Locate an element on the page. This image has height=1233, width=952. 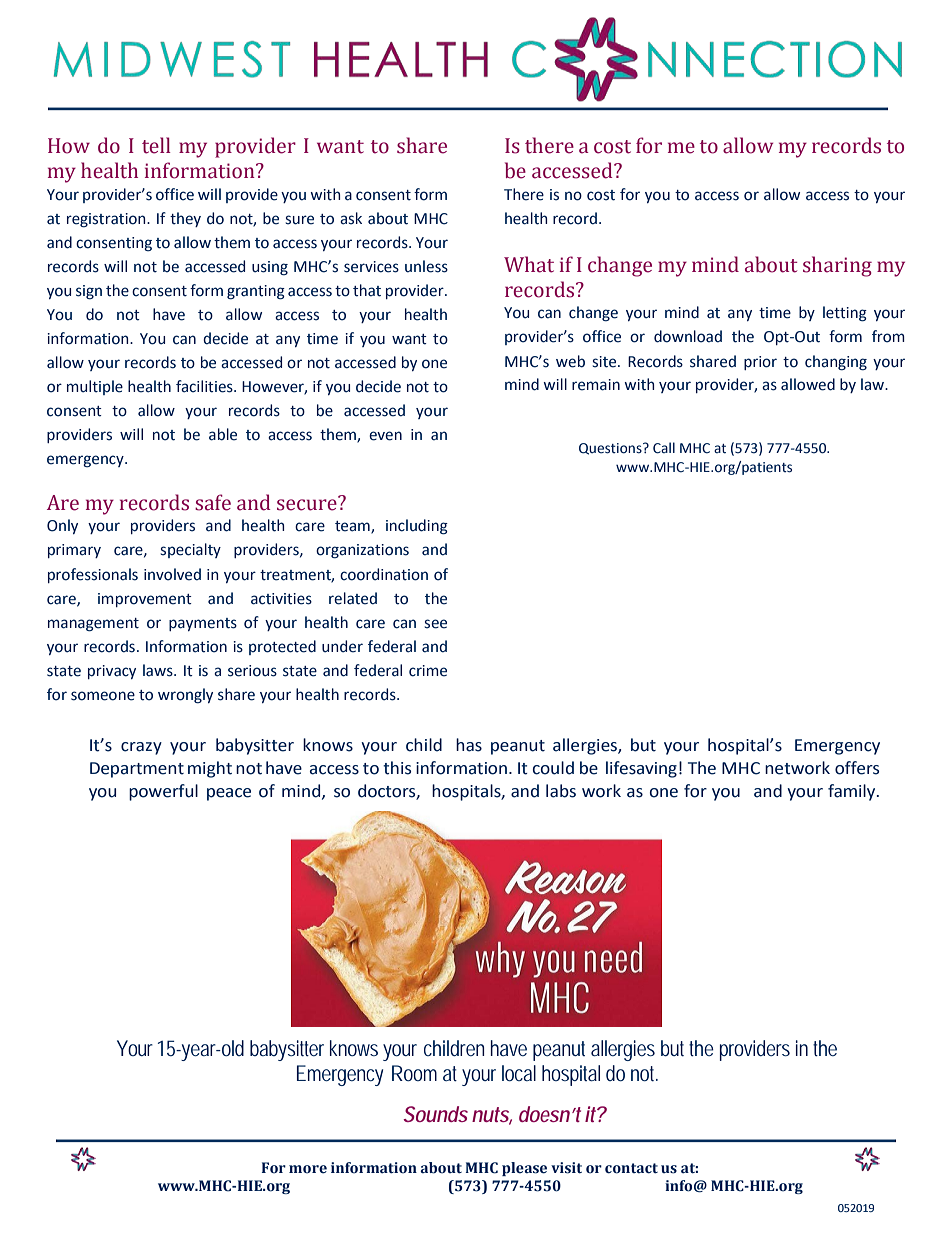
offers is located at coordinates (857, 768).
